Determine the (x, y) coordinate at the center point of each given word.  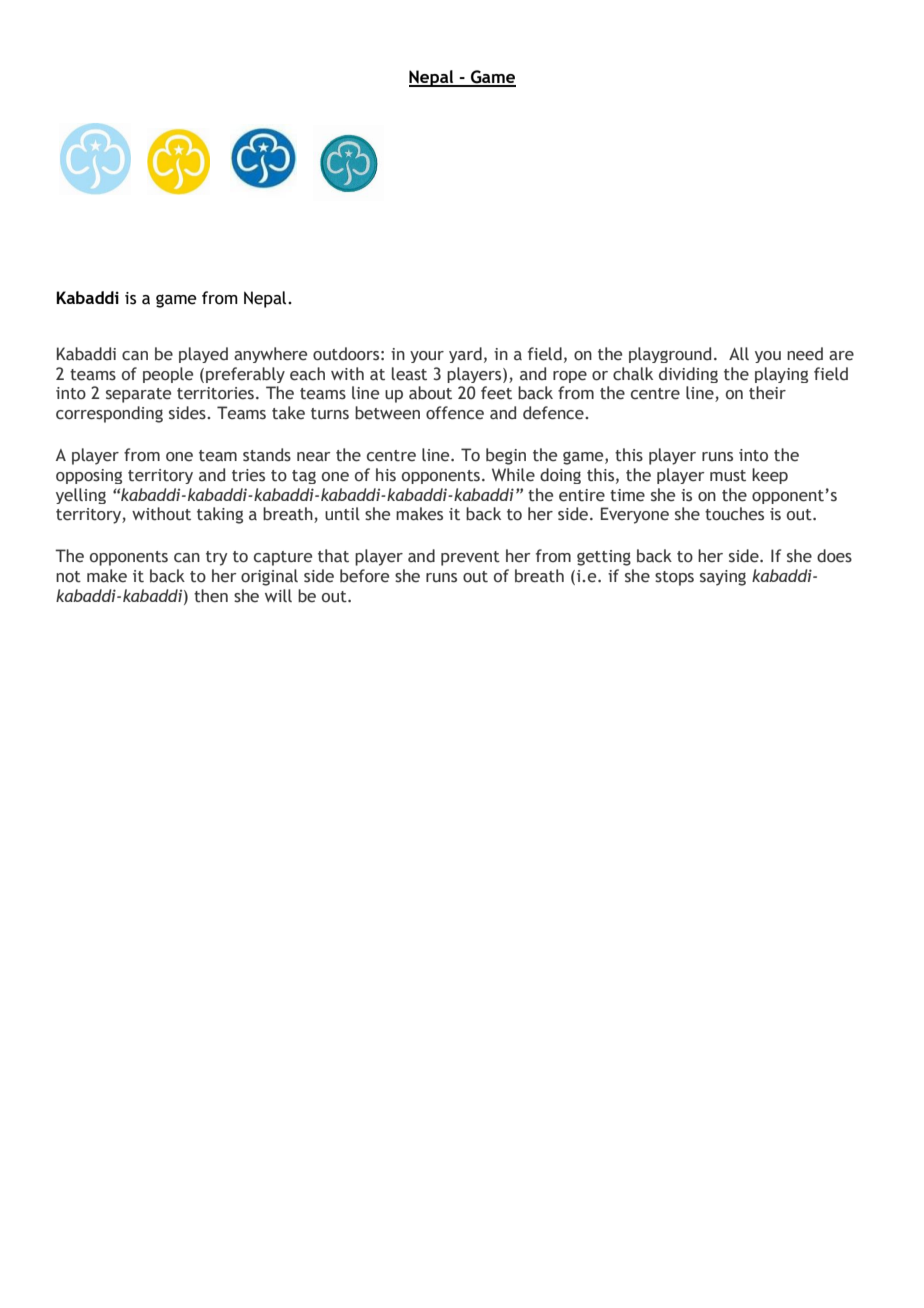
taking (220, 515)
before (364, 576)
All (739, 353)
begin (506, 456)
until (342, 514)
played (203, 355)
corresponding (109, 414)
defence (554, 413)
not (68, 577)
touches (734, 514)
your (427, 357)
